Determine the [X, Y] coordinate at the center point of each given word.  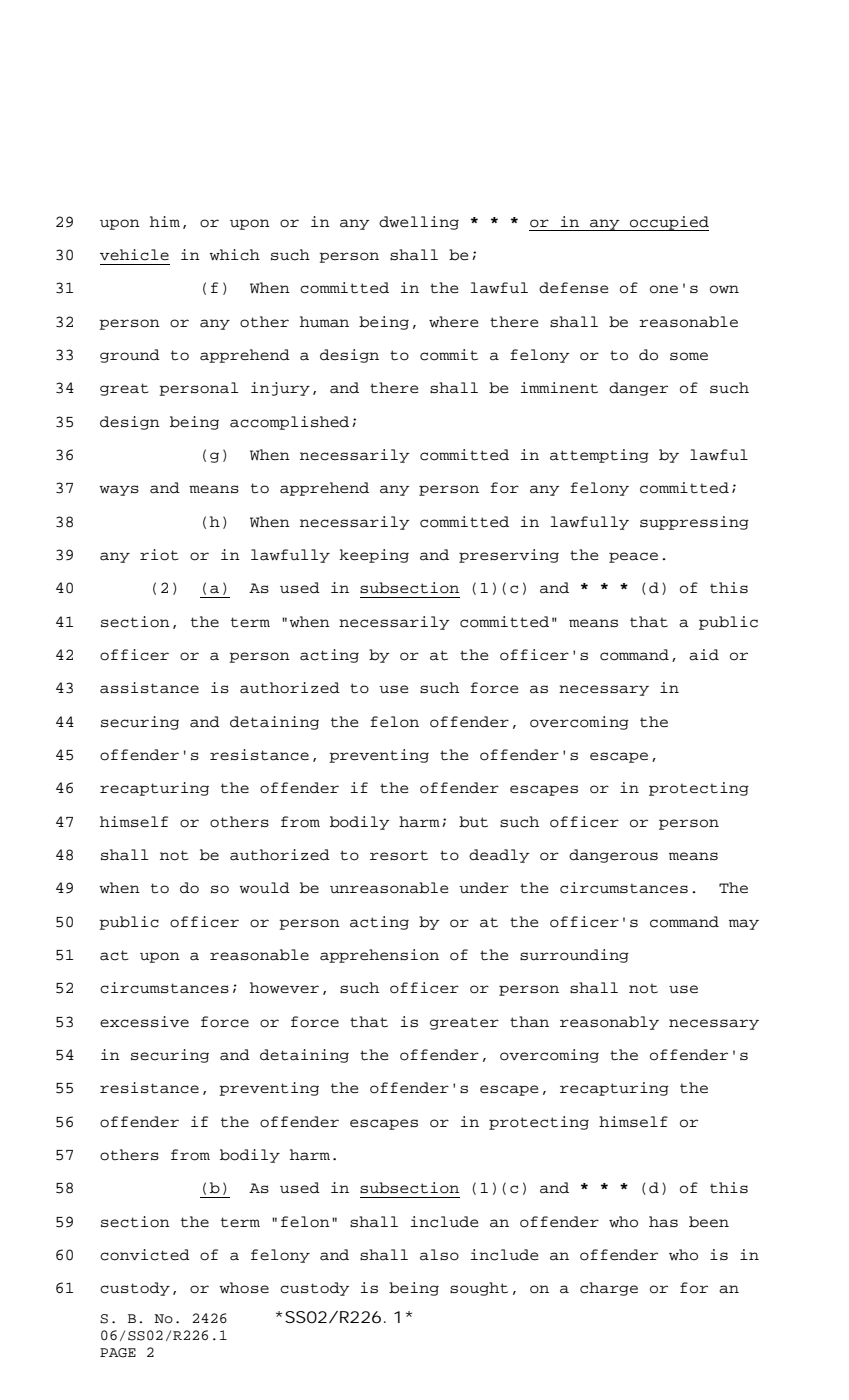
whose [244, 1288]
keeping [374, 556]
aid [704, 655]
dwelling [419, 223]
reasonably [609, 1023]
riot [159, 555]
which [235, 255]
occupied [668, 223]
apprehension [379, 956]
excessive [144, 1022]
